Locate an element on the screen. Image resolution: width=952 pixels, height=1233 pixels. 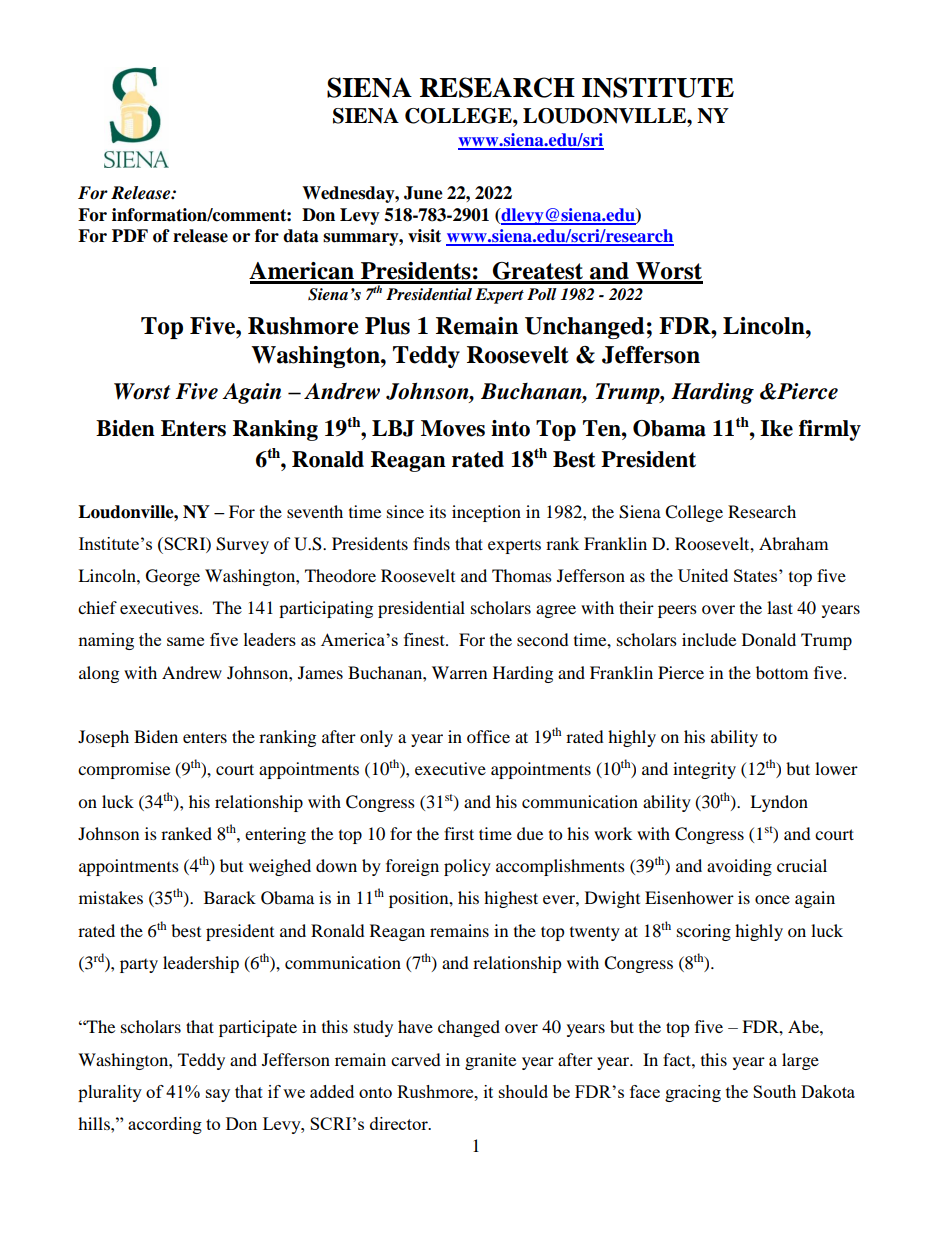
compromise is located at coordinates (124, 770).
